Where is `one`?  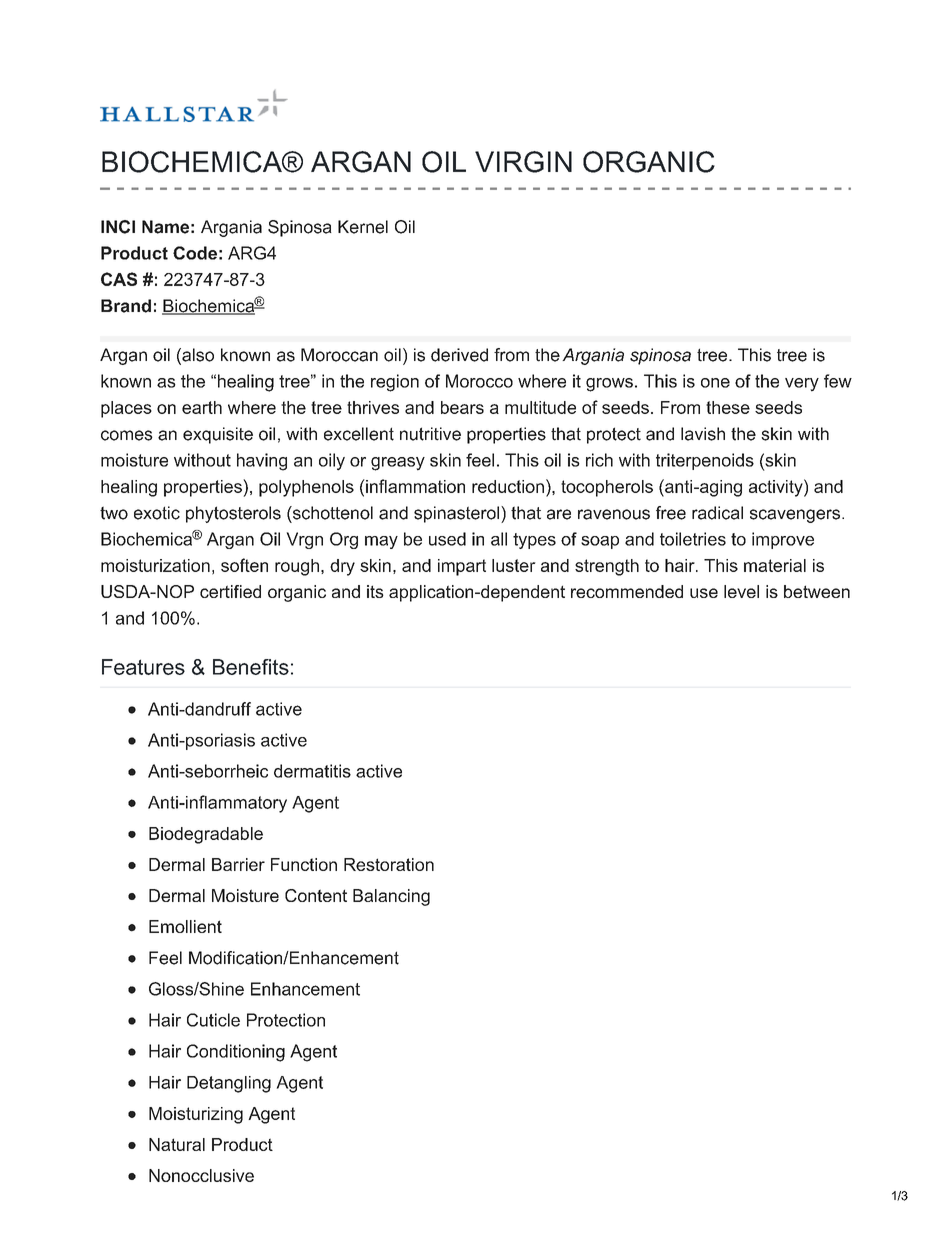 one is located at coordinates (715, 383).
